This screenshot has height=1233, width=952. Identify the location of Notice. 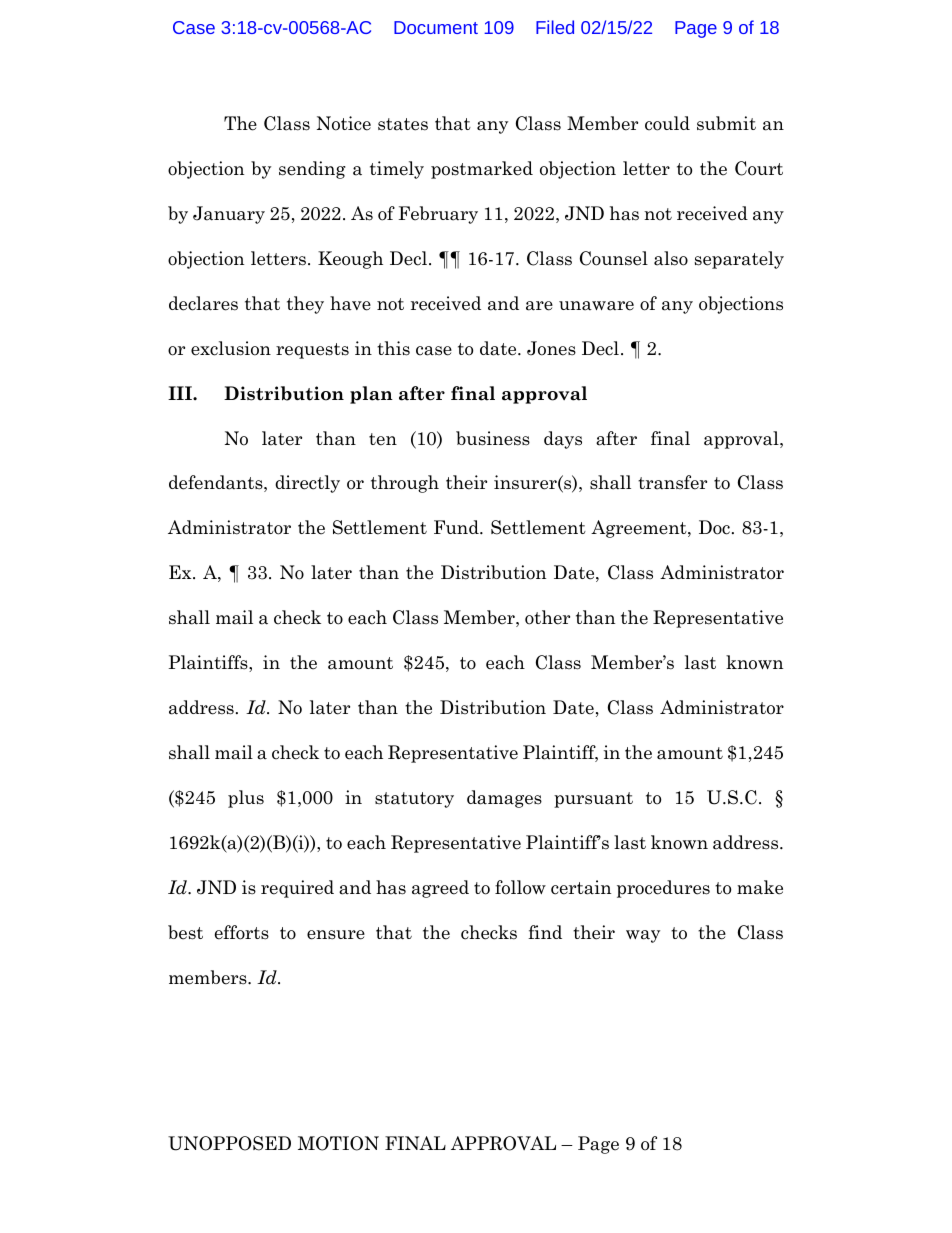
(344, 123).
